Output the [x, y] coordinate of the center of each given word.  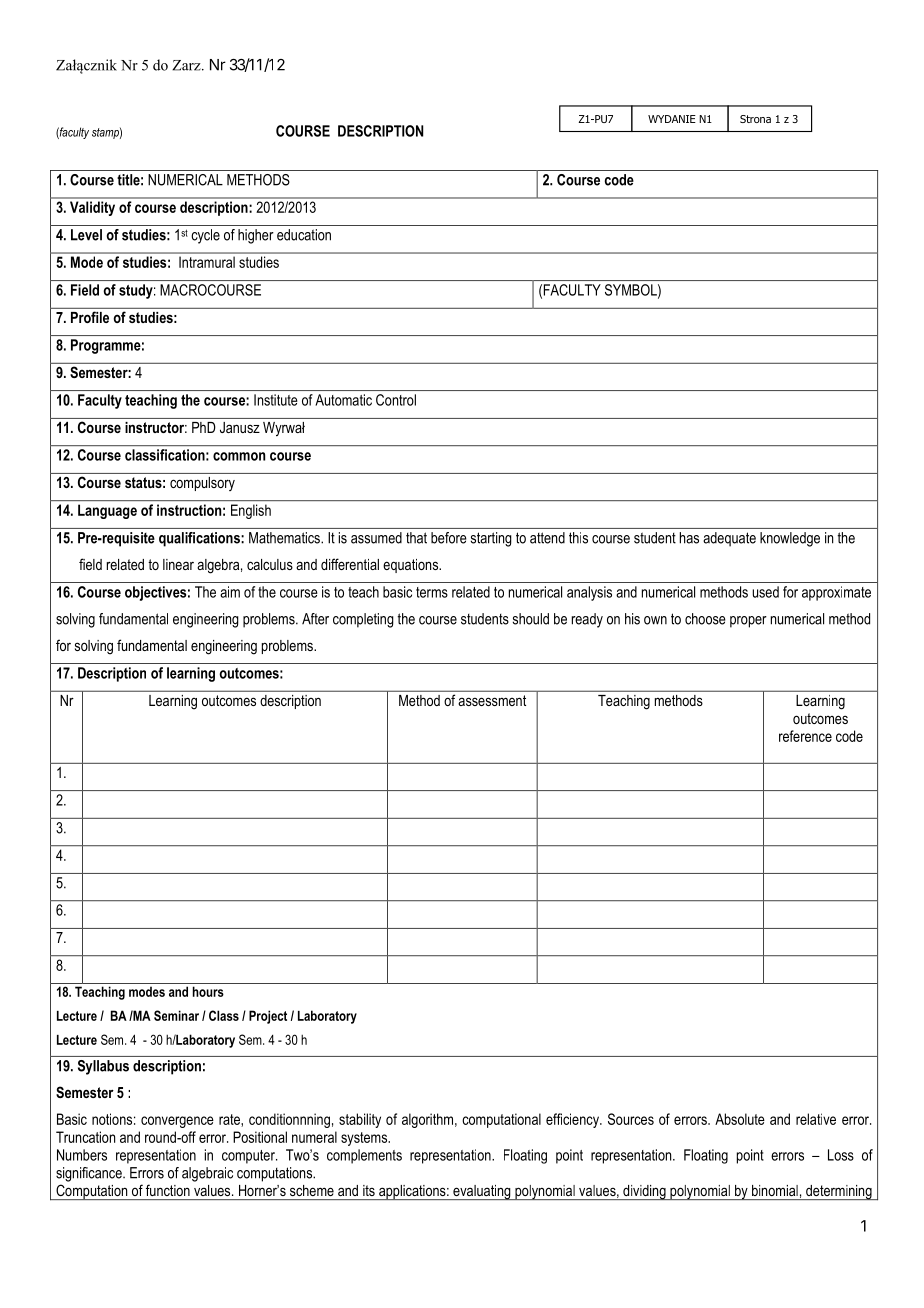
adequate [729, 539]
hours [208, 991]
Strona [755, 119]
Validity [92, 208]
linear [178, 564]
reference [805, 736]
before [448, 538]
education [304, 235]
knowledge [790, 539]
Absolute [740, 1119]
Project [268, 1017]
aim [230, 592]
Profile [90, 317]
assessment [492, 700]
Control [396, 400]
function [168, 1190]
